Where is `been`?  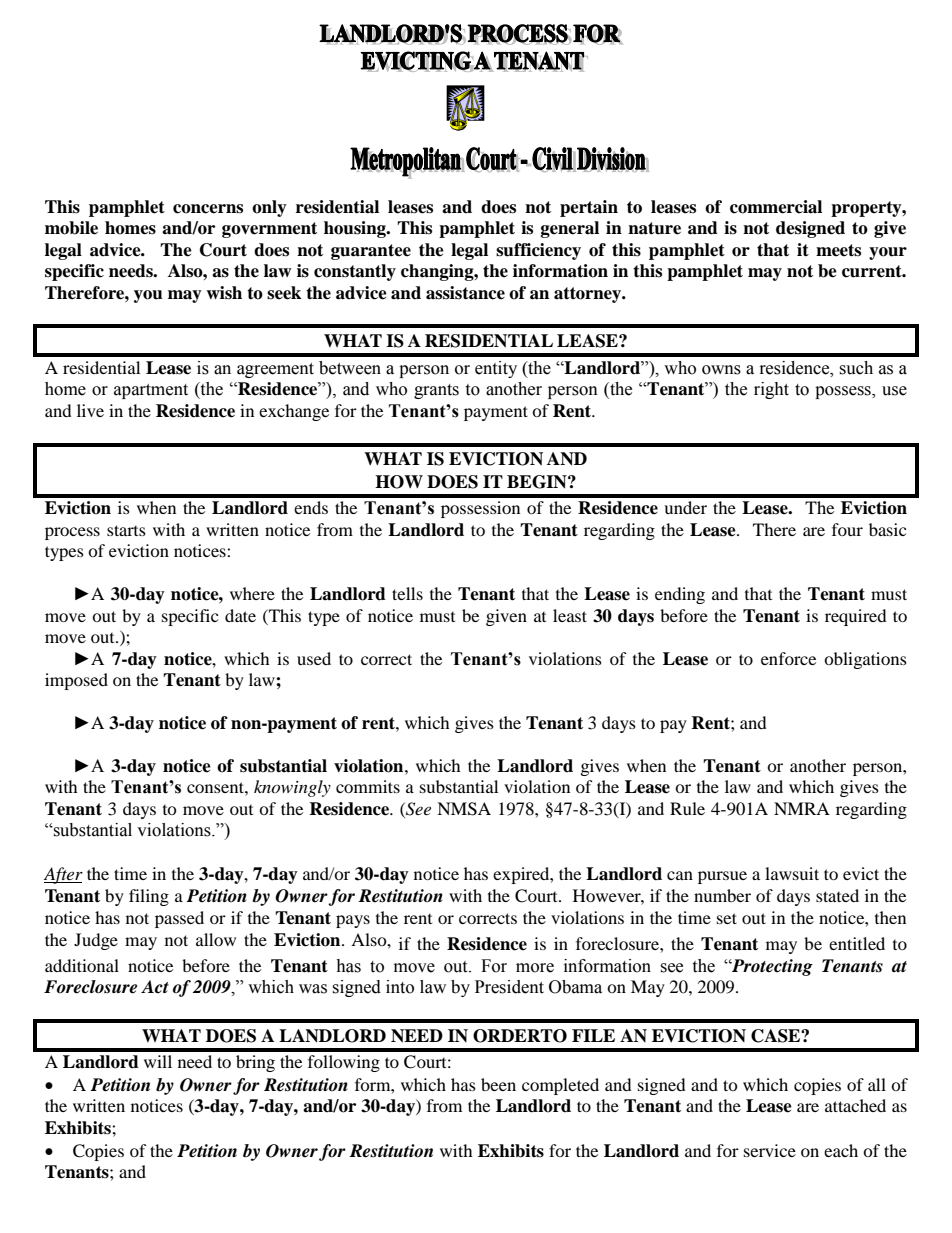
been is located at coordinates (498, 1084).
